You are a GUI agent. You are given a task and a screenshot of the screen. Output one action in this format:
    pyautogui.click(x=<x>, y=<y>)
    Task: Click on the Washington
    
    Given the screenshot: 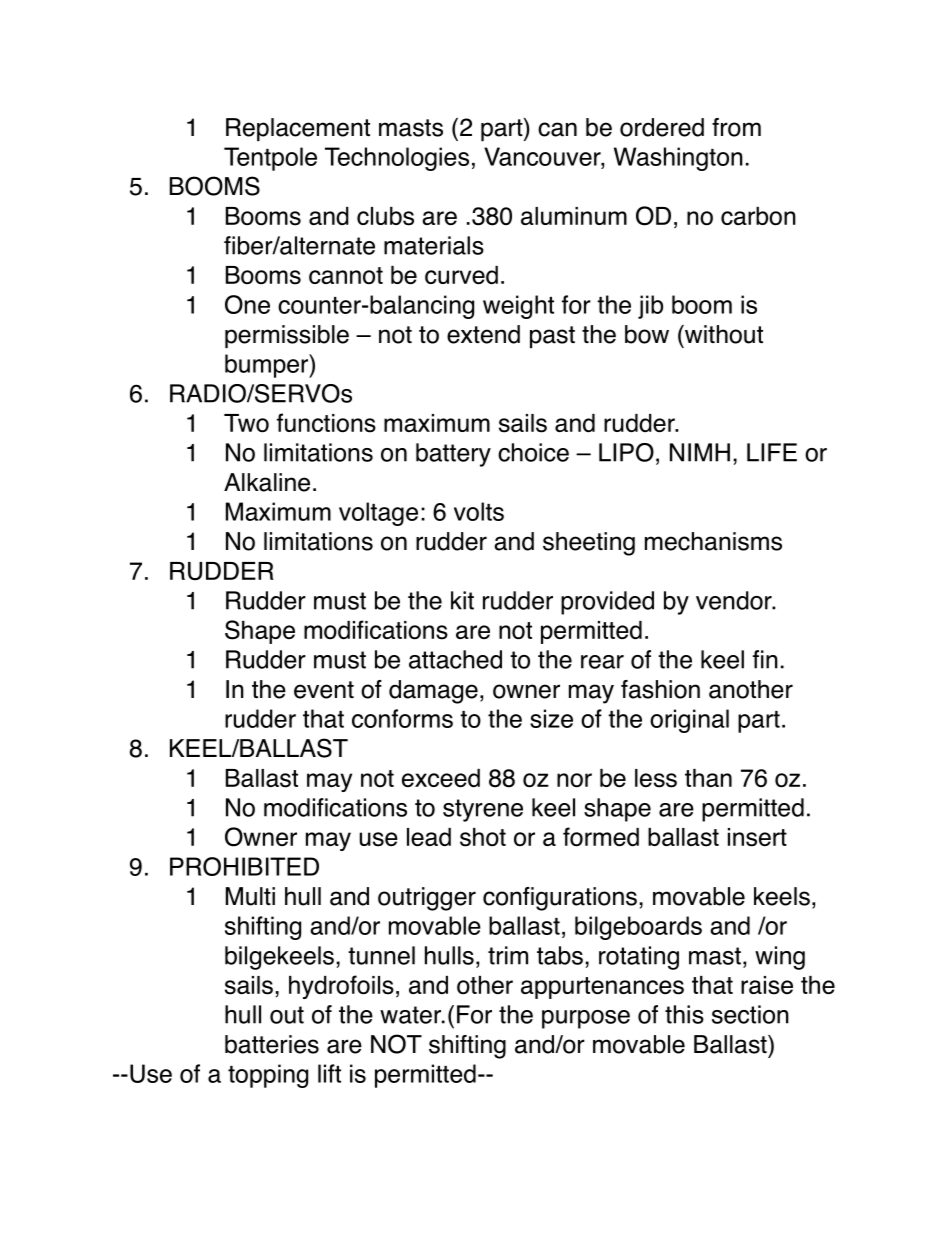 What is the action you would take?
    pyautogui.click(x=678, y=159)
